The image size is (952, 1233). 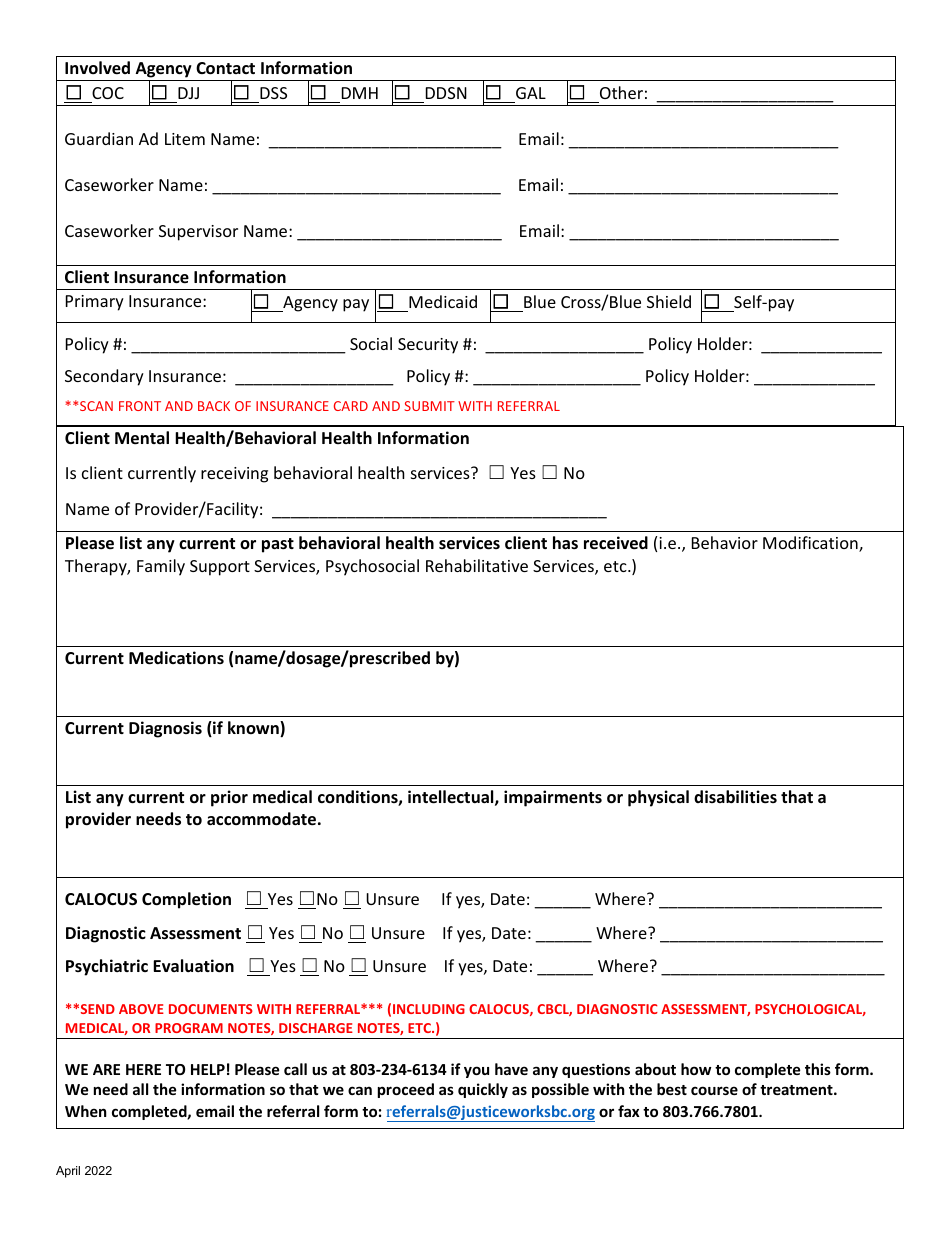 I want to click on Modification, so click(x=811, y=544).
